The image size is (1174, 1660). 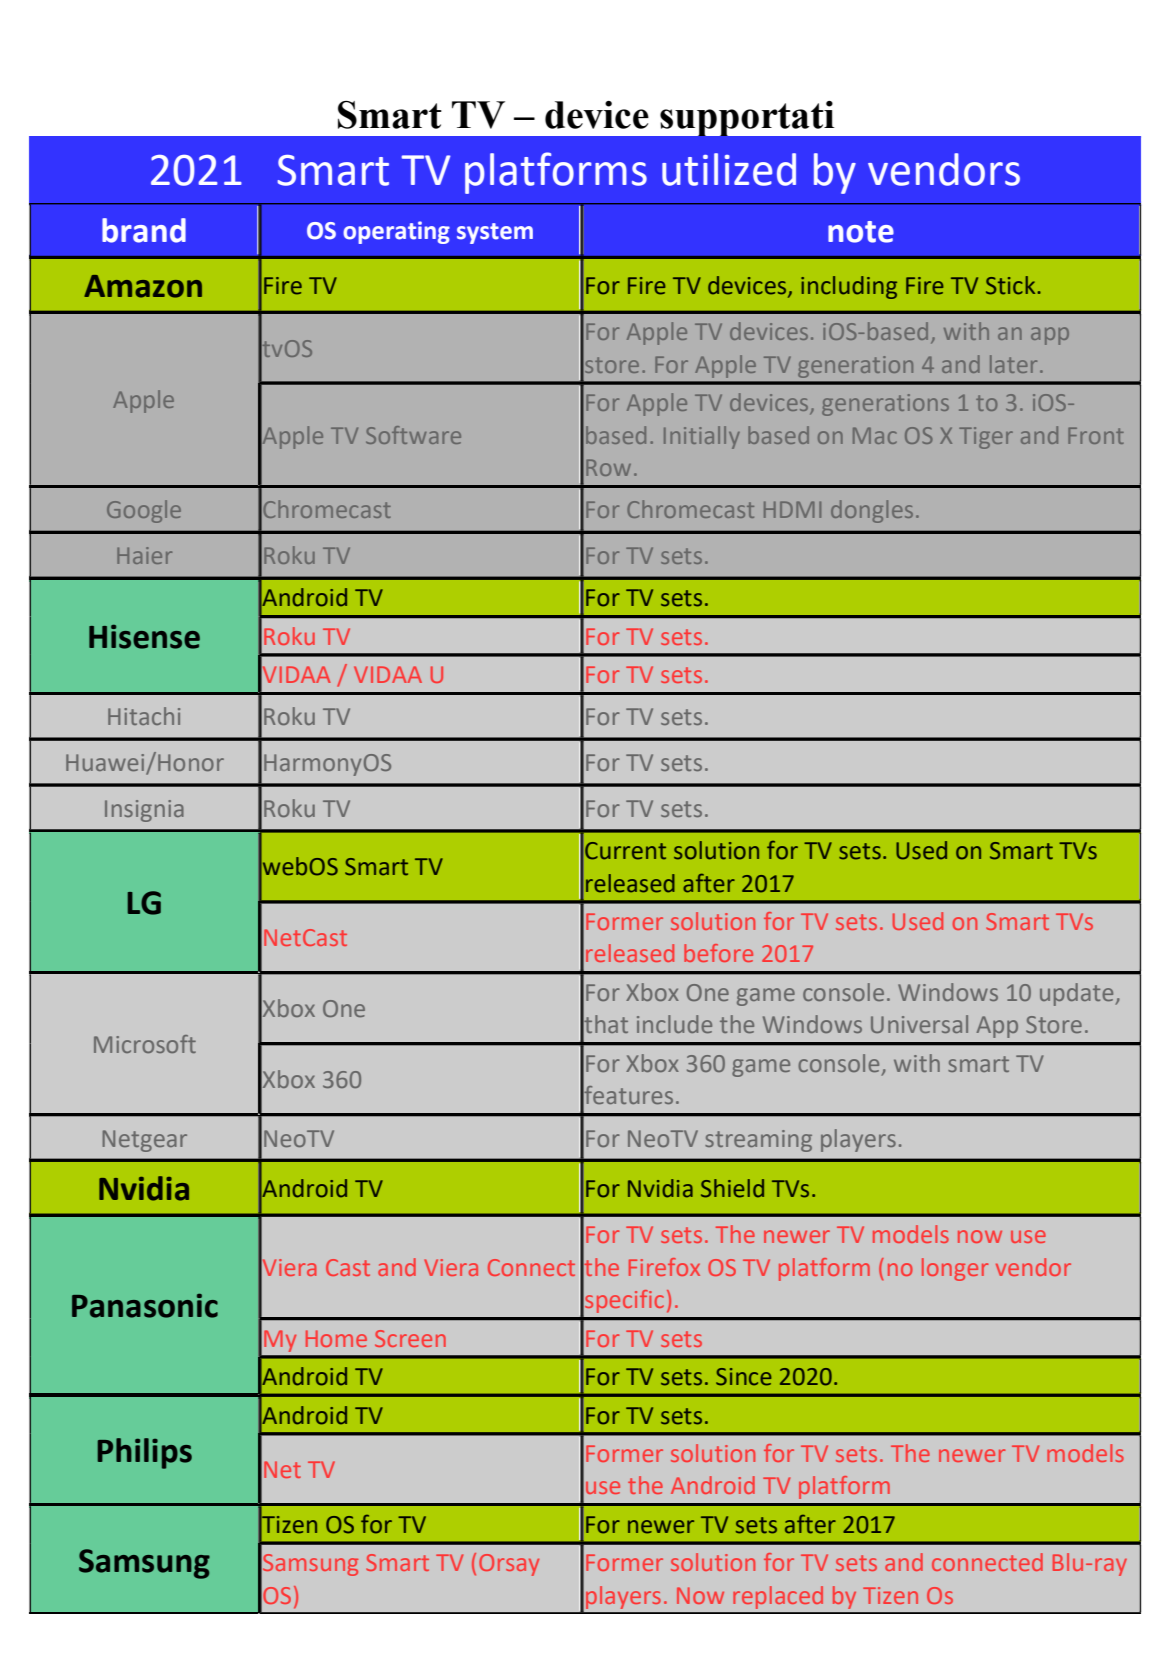 What do you see at coordinates (872, 511) in the page?
I see `dongles` at bounding box center [872, 511].
